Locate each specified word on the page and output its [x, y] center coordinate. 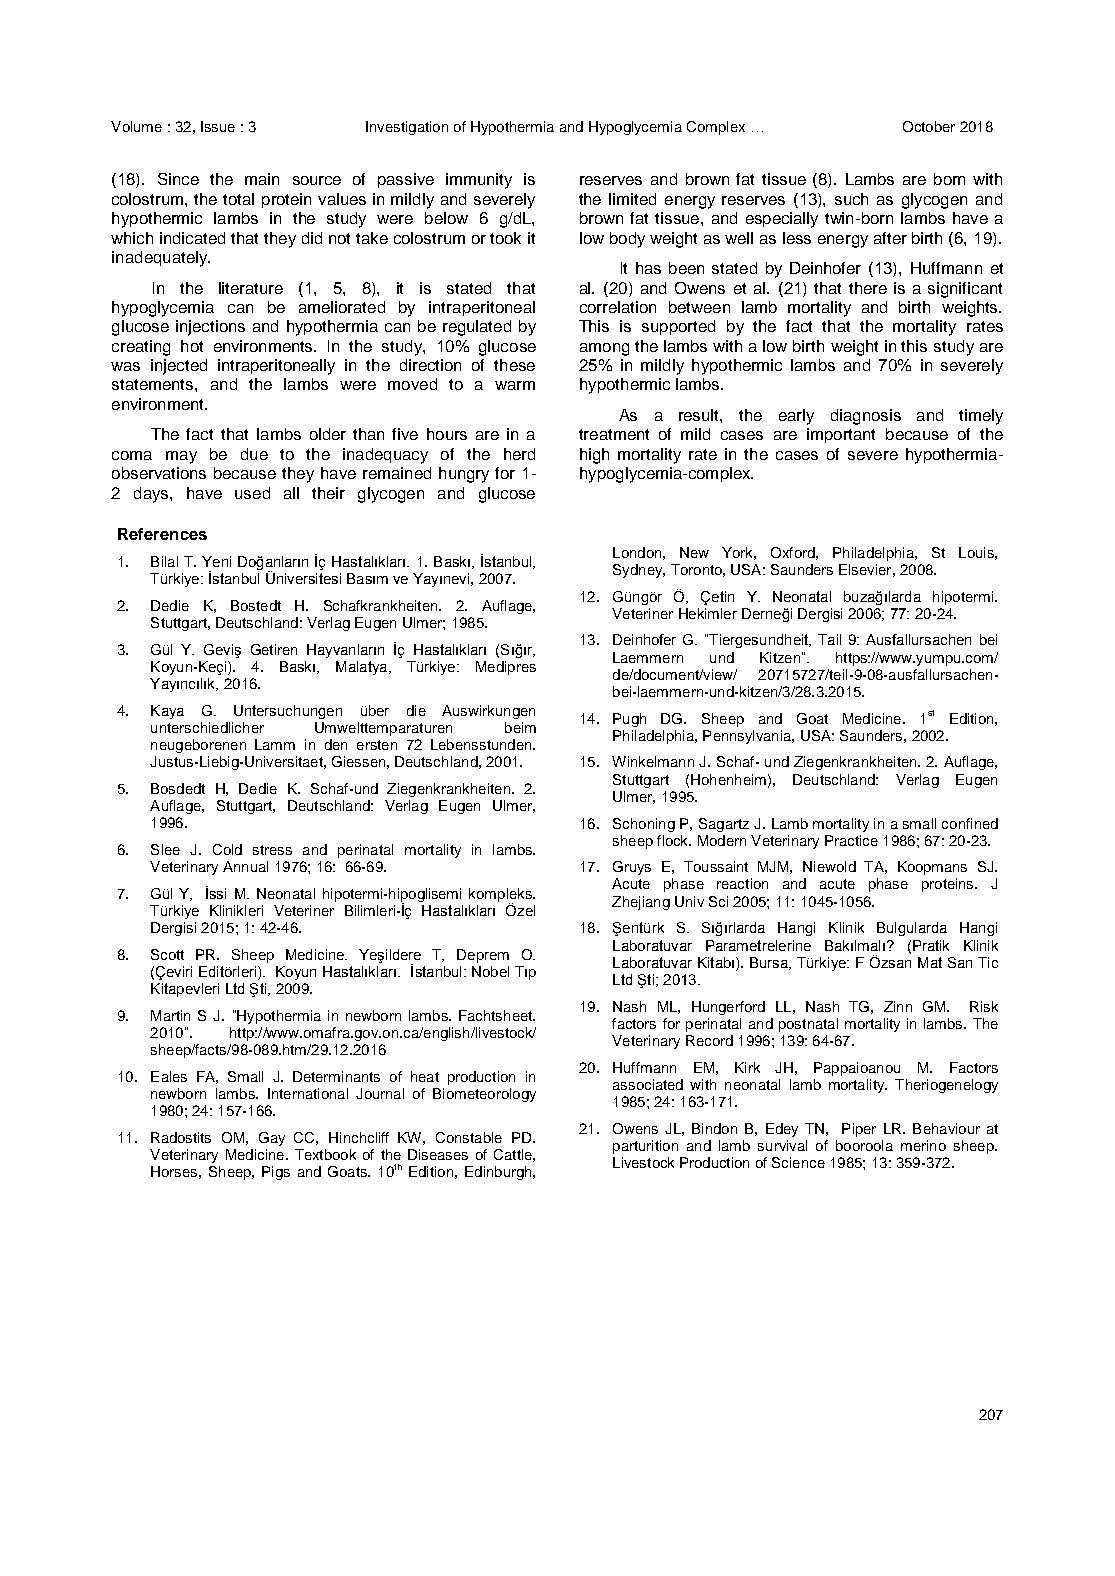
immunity [479, 181]
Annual [245, 866]
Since [178, 179]
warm [515, 385]
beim [520, 727]
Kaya [167, 712]
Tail [829, 639]
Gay [272, 1139]
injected [179, 367]
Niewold [829, 866]
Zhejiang [641, 903]
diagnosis [866, 417]
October [929, 126]
